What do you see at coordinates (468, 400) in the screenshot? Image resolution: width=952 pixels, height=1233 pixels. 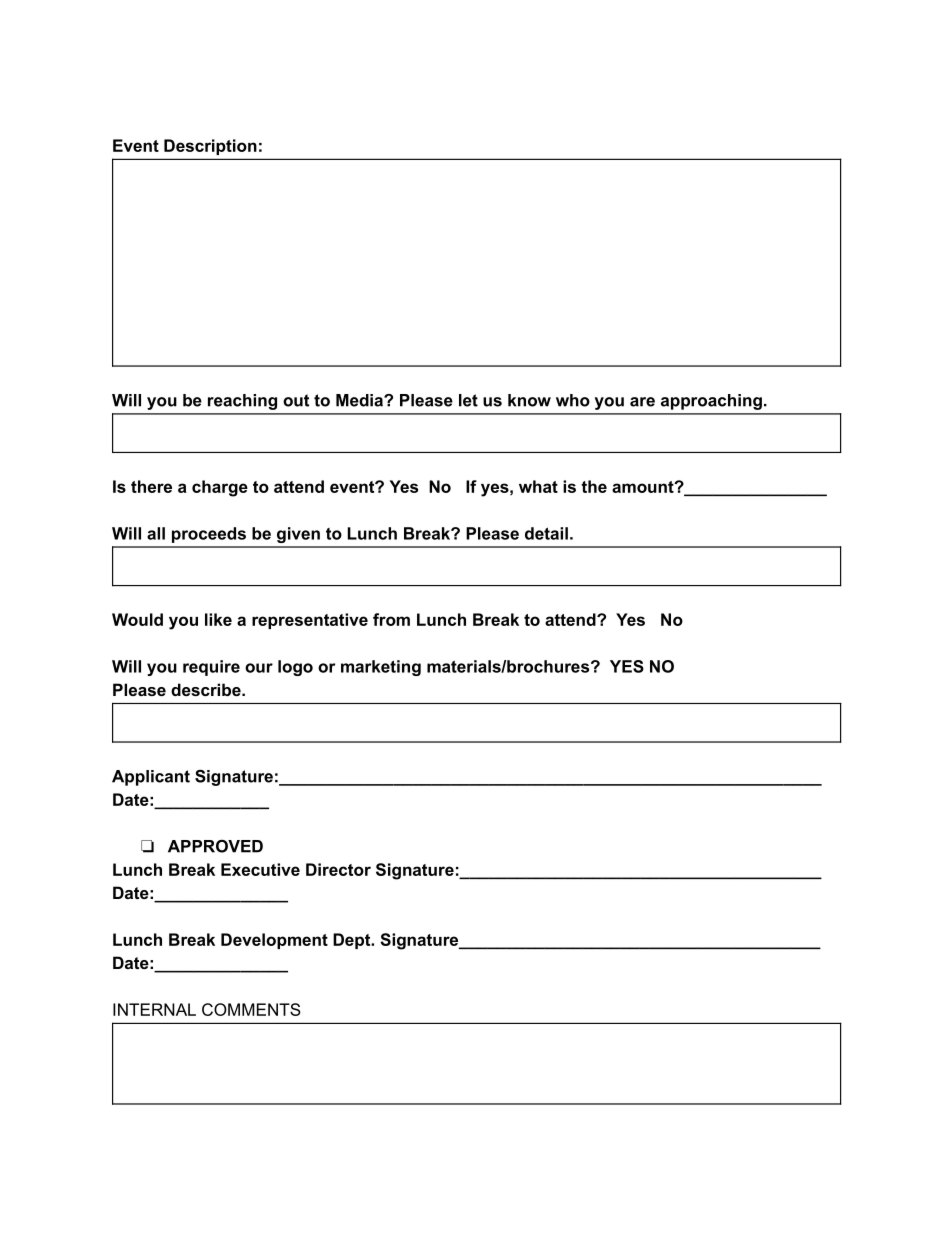 I see `let` at bounding box center [468, 400].
